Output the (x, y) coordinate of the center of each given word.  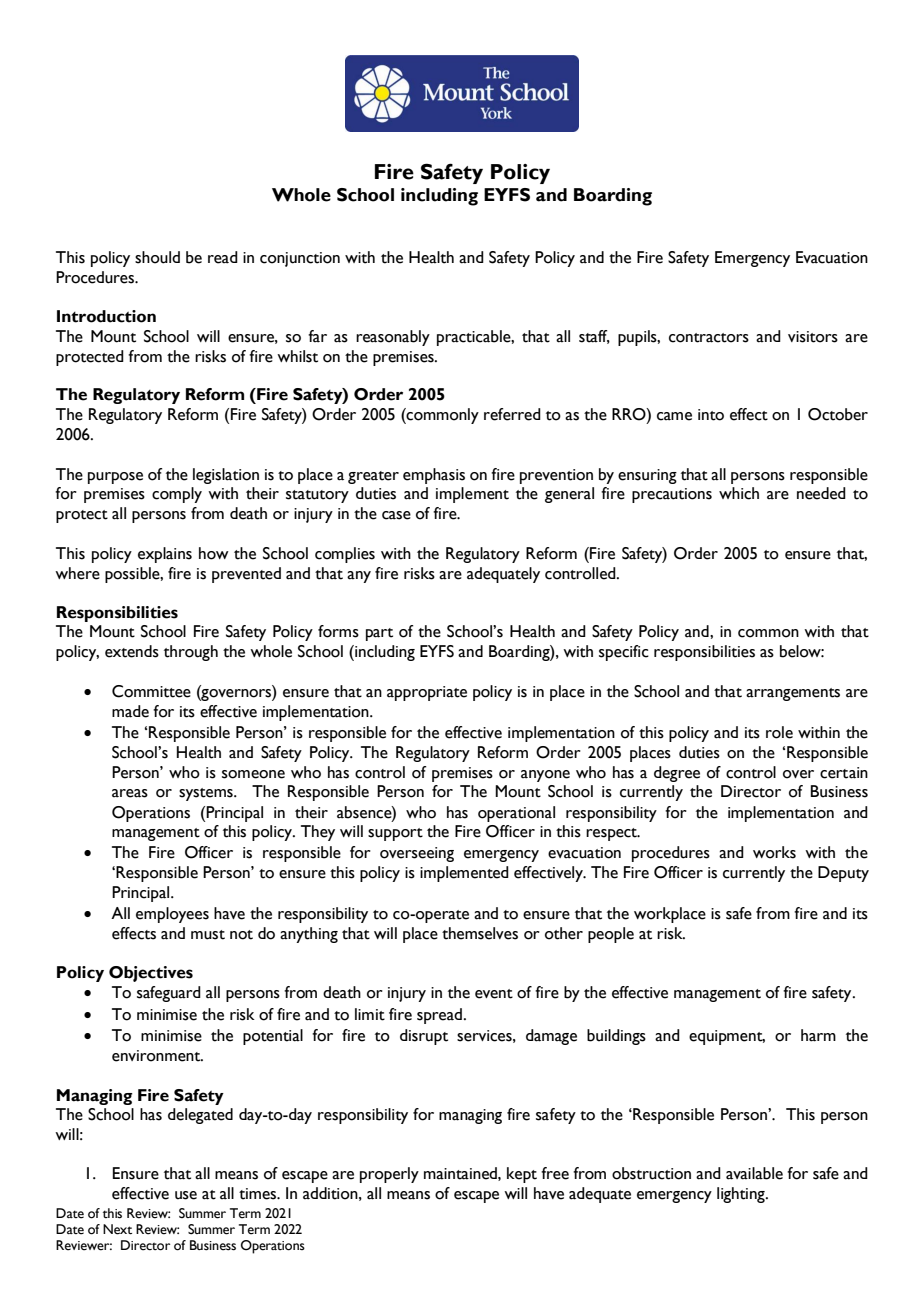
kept (522, 1175)
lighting (742, 1195)
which (739, 493)
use (186, 1195)
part (379, 634)
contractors (709, 338)
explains (165, 555)
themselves (480, 933)
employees (172, 915)
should (157, 257)
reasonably (393, 338)
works (774, 852)
